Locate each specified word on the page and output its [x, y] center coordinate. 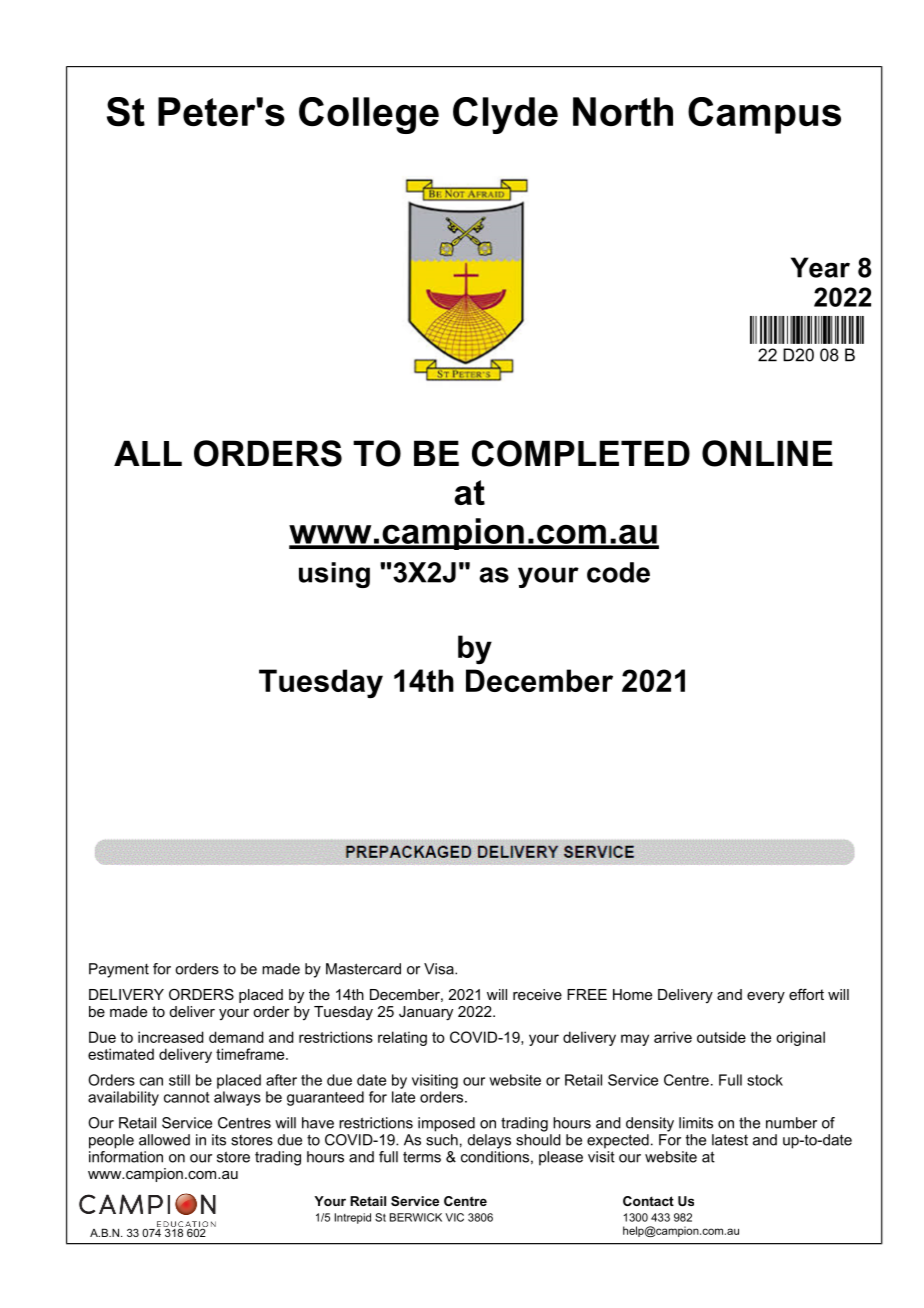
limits [696, 1123]
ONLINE [767, 453]
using [334, 575]
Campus [764, 115]
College [369, 115]
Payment [119, 970]
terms [422, 1157]
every [766, 997]
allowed [164, 1140]
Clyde [505, 115]
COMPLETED [581, 453]
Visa [440, 969]
